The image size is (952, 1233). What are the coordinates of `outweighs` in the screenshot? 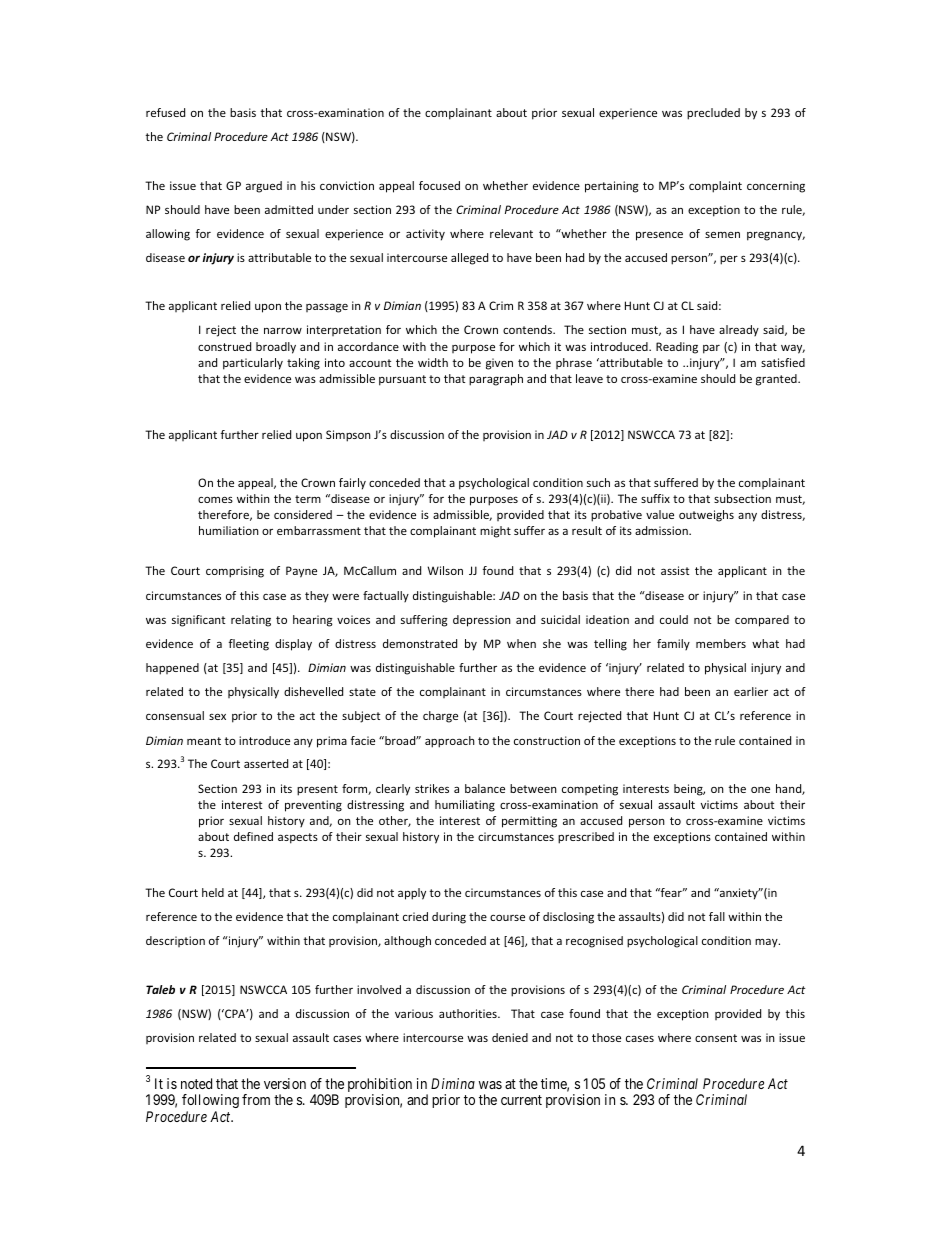 It's located at (706, 516).
